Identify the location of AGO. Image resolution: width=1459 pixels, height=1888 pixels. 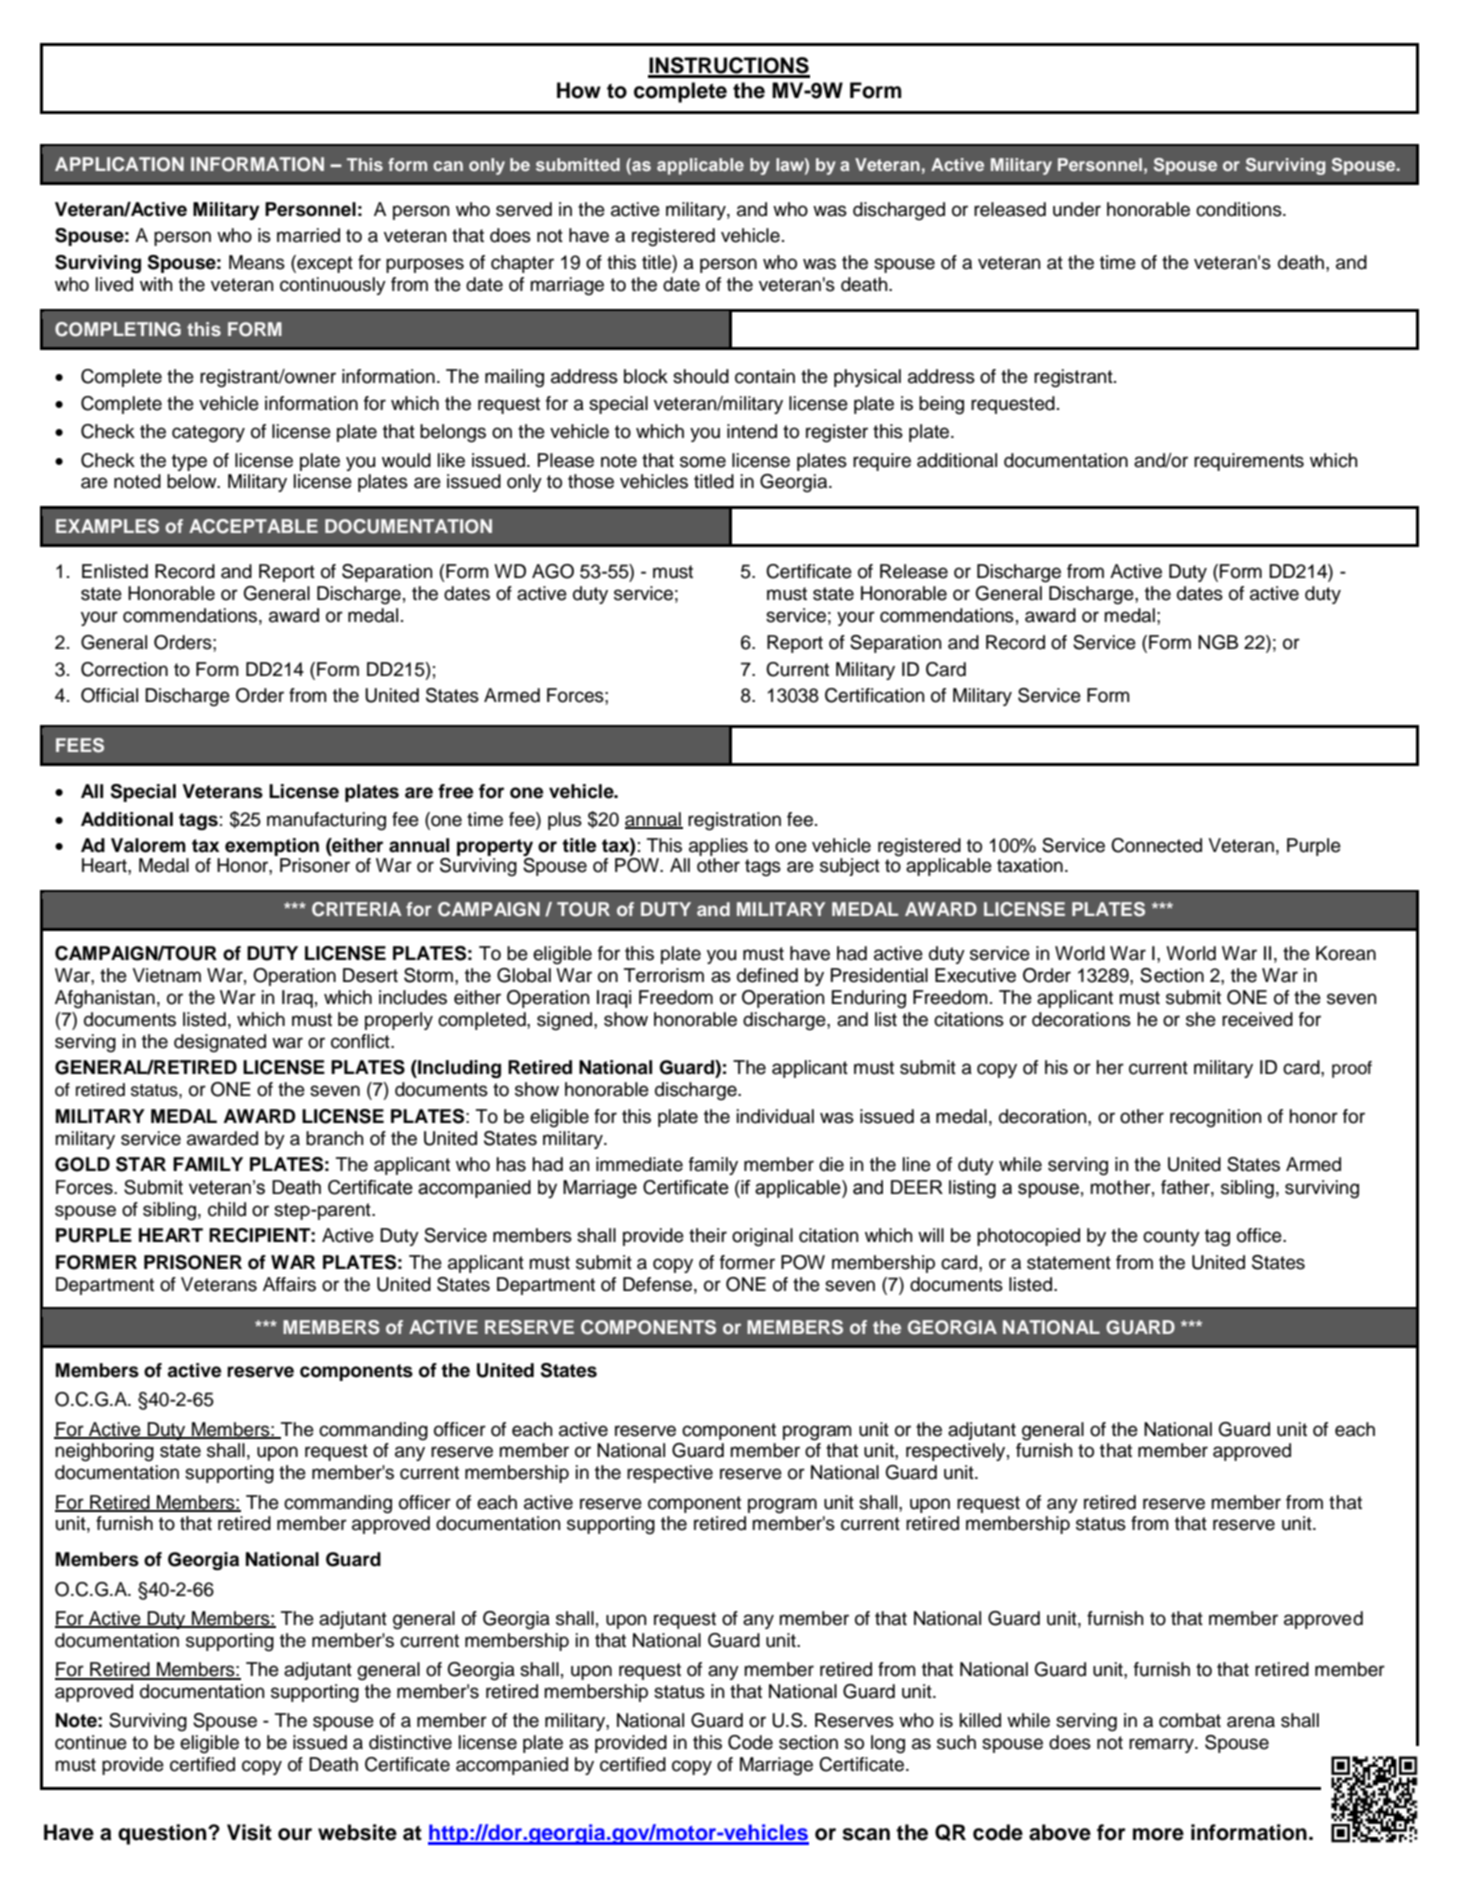
(553, 571).
